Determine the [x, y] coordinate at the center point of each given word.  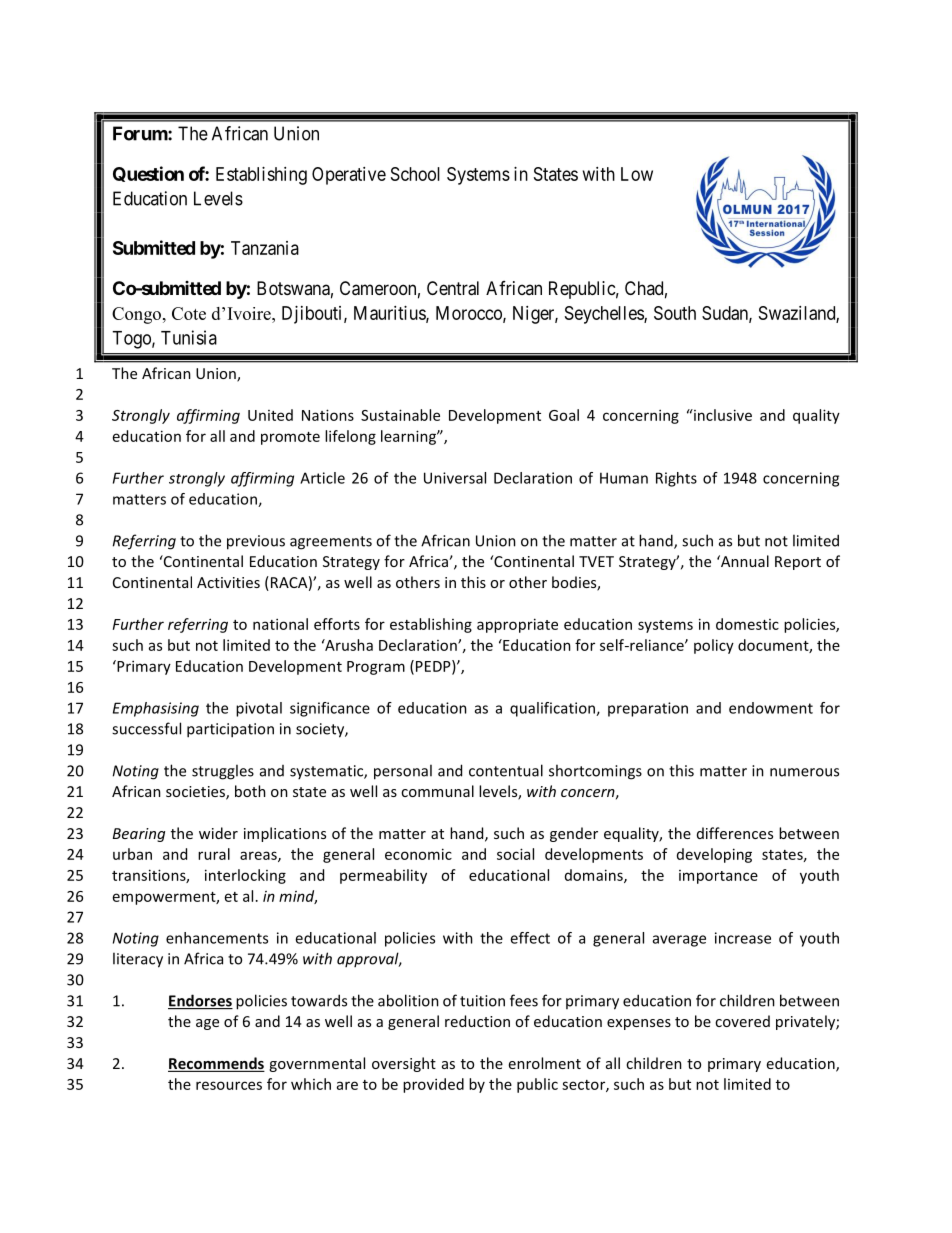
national [280, 624]
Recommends [216, 1064]
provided [433, 1085]
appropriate [517, 625]
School [415, 174]
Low [637, 174]
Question [148, 174]
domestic [747, 624]
